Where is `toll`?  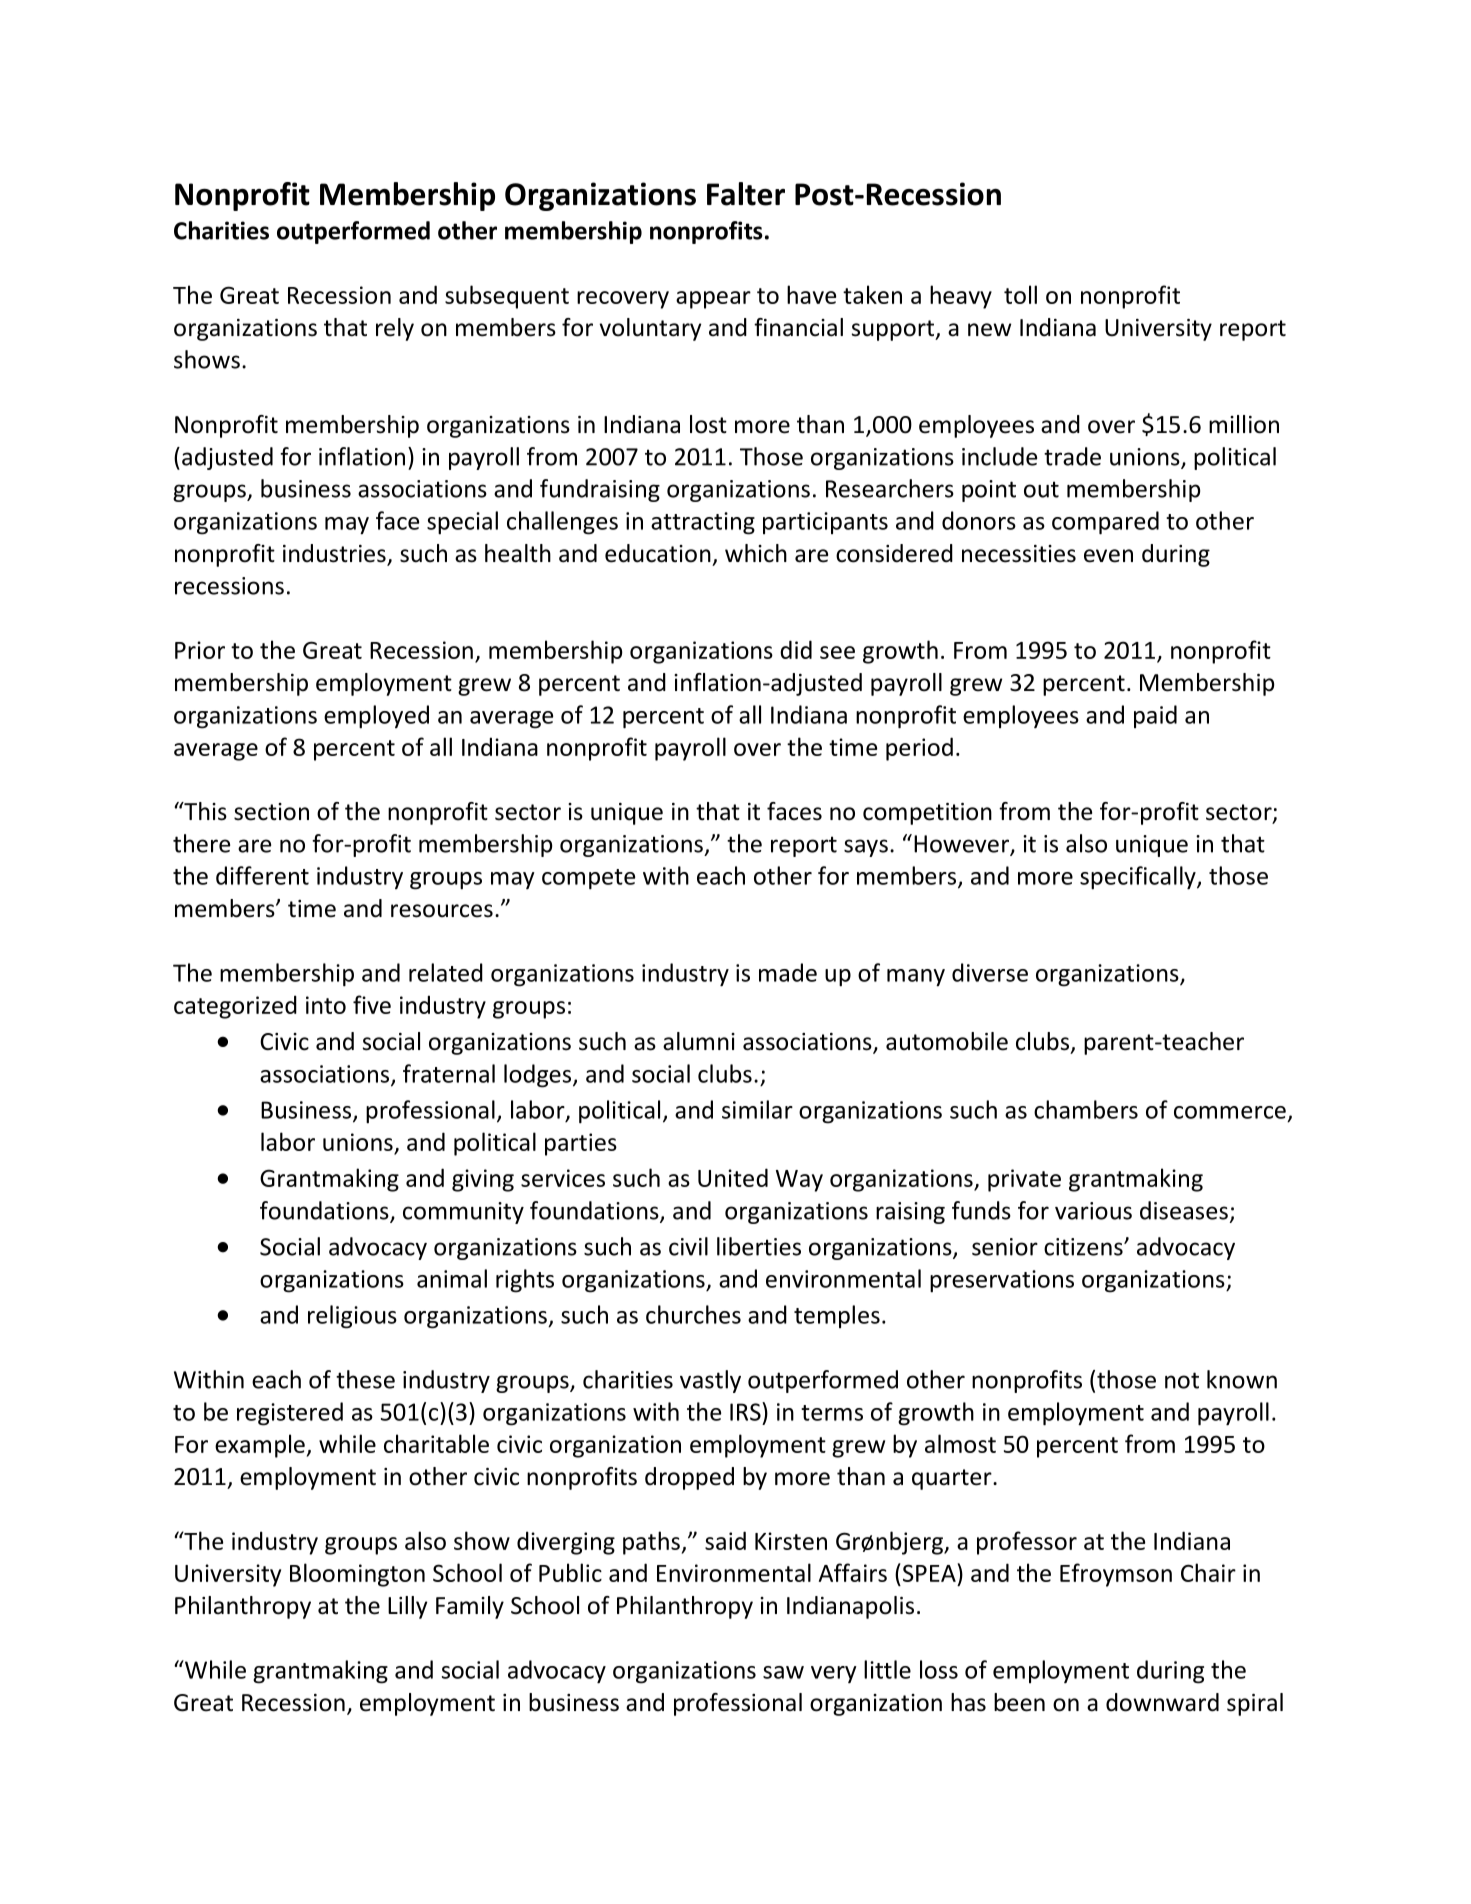 toll is located at coordinates (1020, 294).
